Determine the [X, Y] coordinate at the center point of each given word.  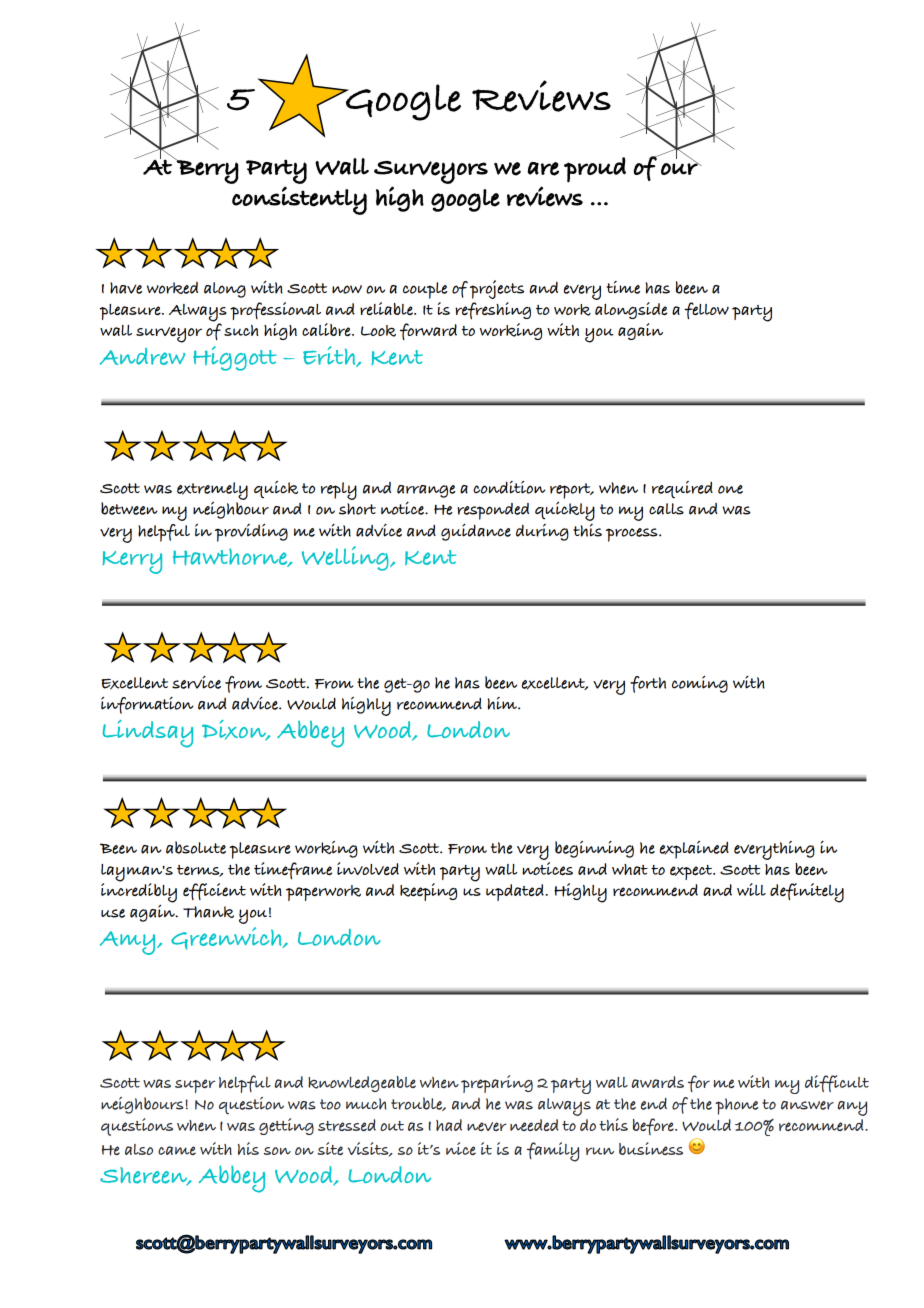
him [503, 703]
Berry [207, 171]
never [487, 1126]
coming [700, 684]
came [177, 1150]
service [196, 682]
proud [595, 170]
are [543, 169]
